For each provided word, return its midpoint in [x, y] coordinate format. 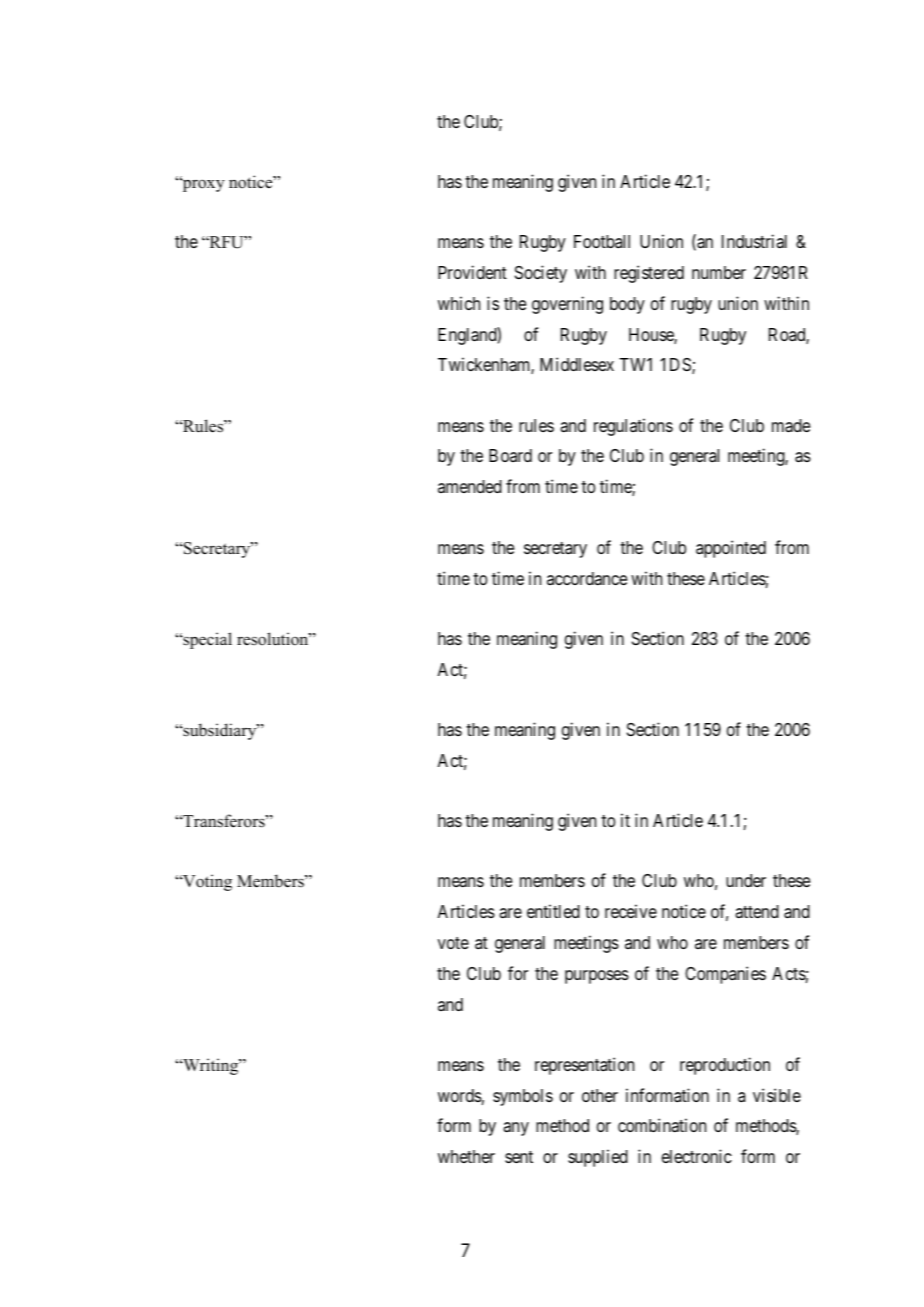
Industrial [754, 241]
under [746, 880]
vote [453, 943]
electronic [697, 1156]
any [516, 1129]
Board [510, 455]
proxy [202, 185]
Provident [472, 272]
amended [470, 486]
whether [466, 1156]
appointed [731, 549]
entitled [553, 911]
